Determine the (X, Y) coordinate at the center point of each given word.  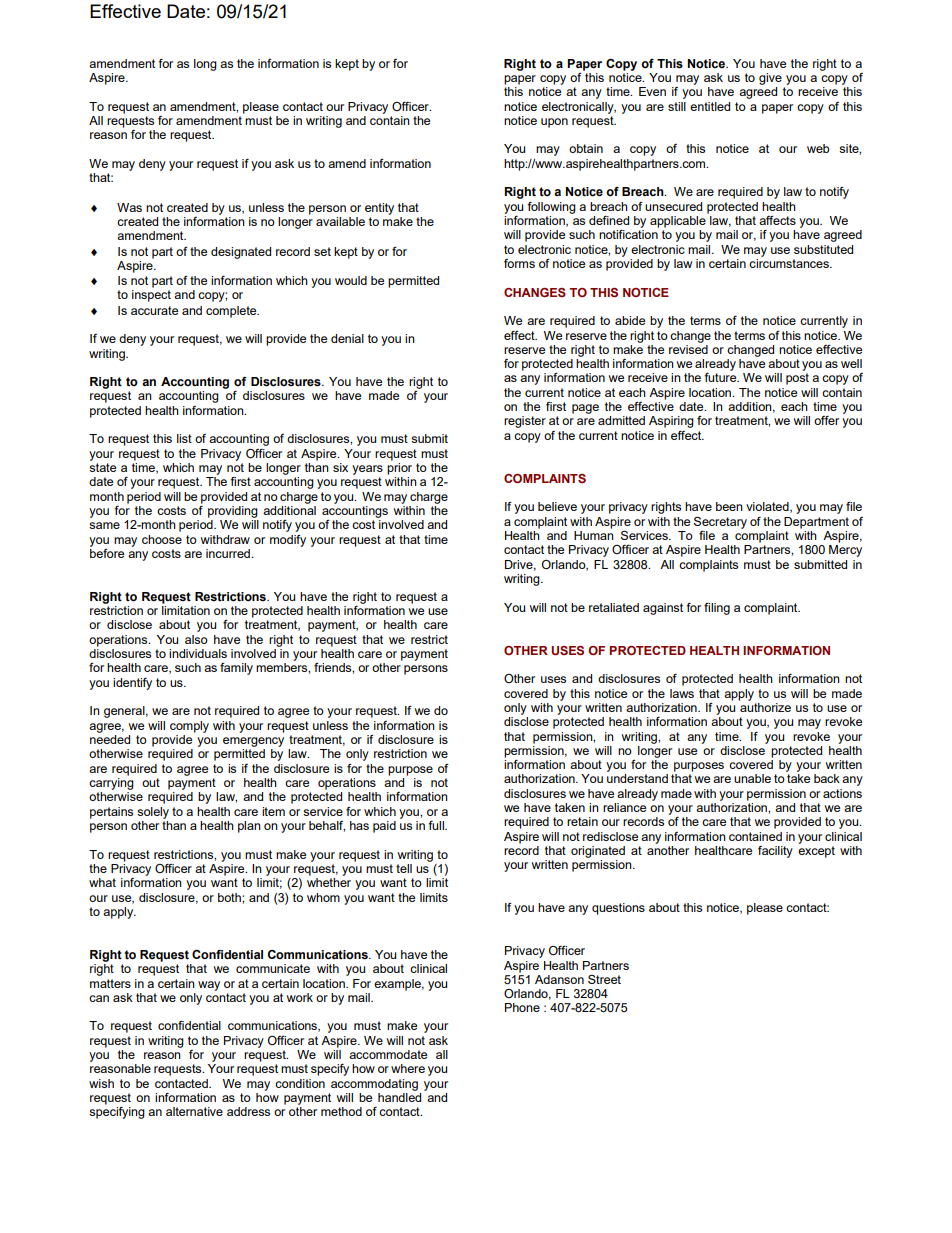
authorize (765, 706)
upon (554, 123)
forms (519, 263)
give (770, 79)
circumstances (790, 263)
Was (129, 207)
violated (768, 507)
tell (404, 868)
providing (233, 512)
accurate (154, 310)
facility (775, 852)
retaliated (614, 607)
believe (557, 506)
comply (189, 727)
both (230, 897)
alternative (194, 1111)
